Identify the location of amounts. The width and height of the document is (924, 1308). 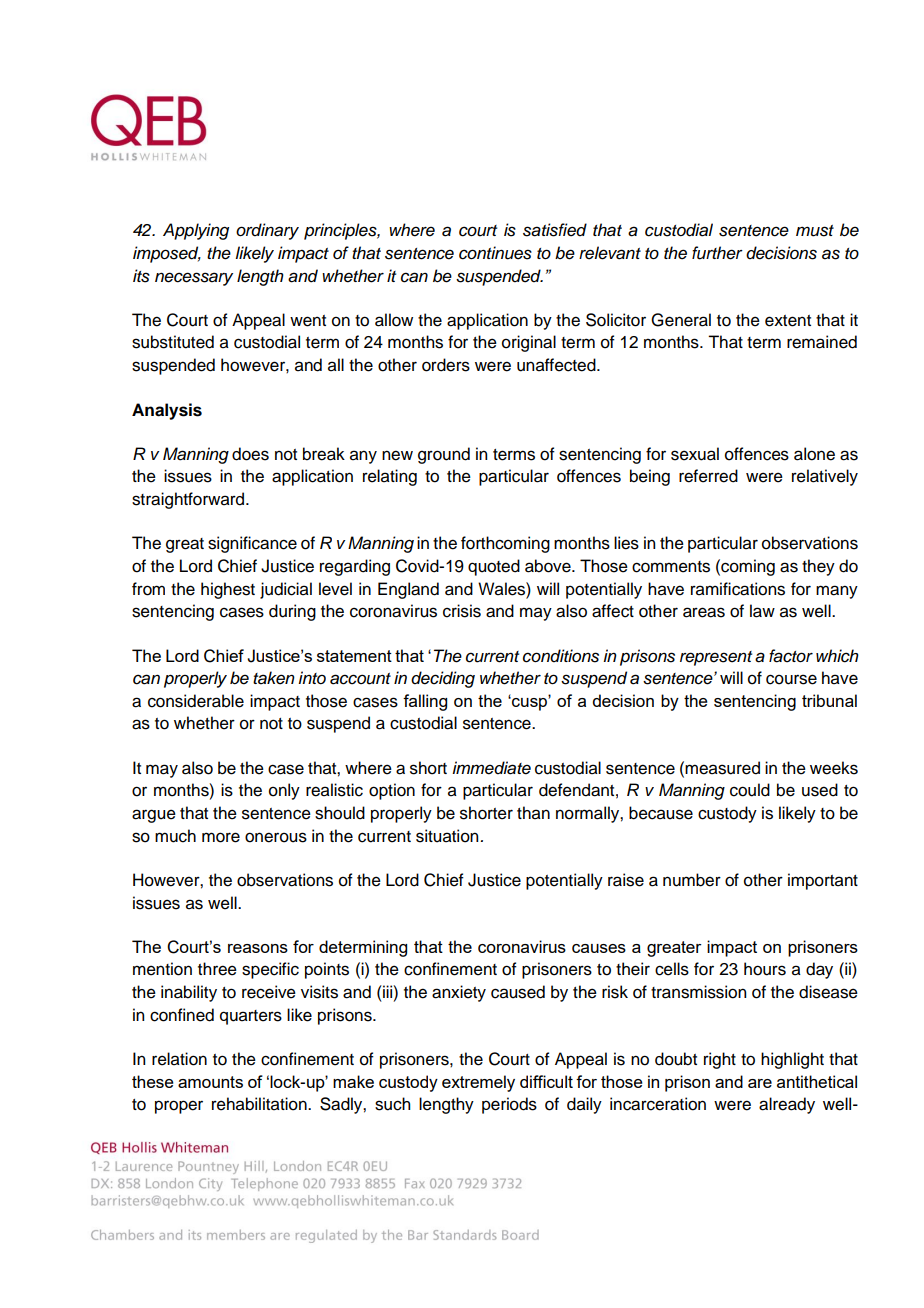
(210, 1082).
